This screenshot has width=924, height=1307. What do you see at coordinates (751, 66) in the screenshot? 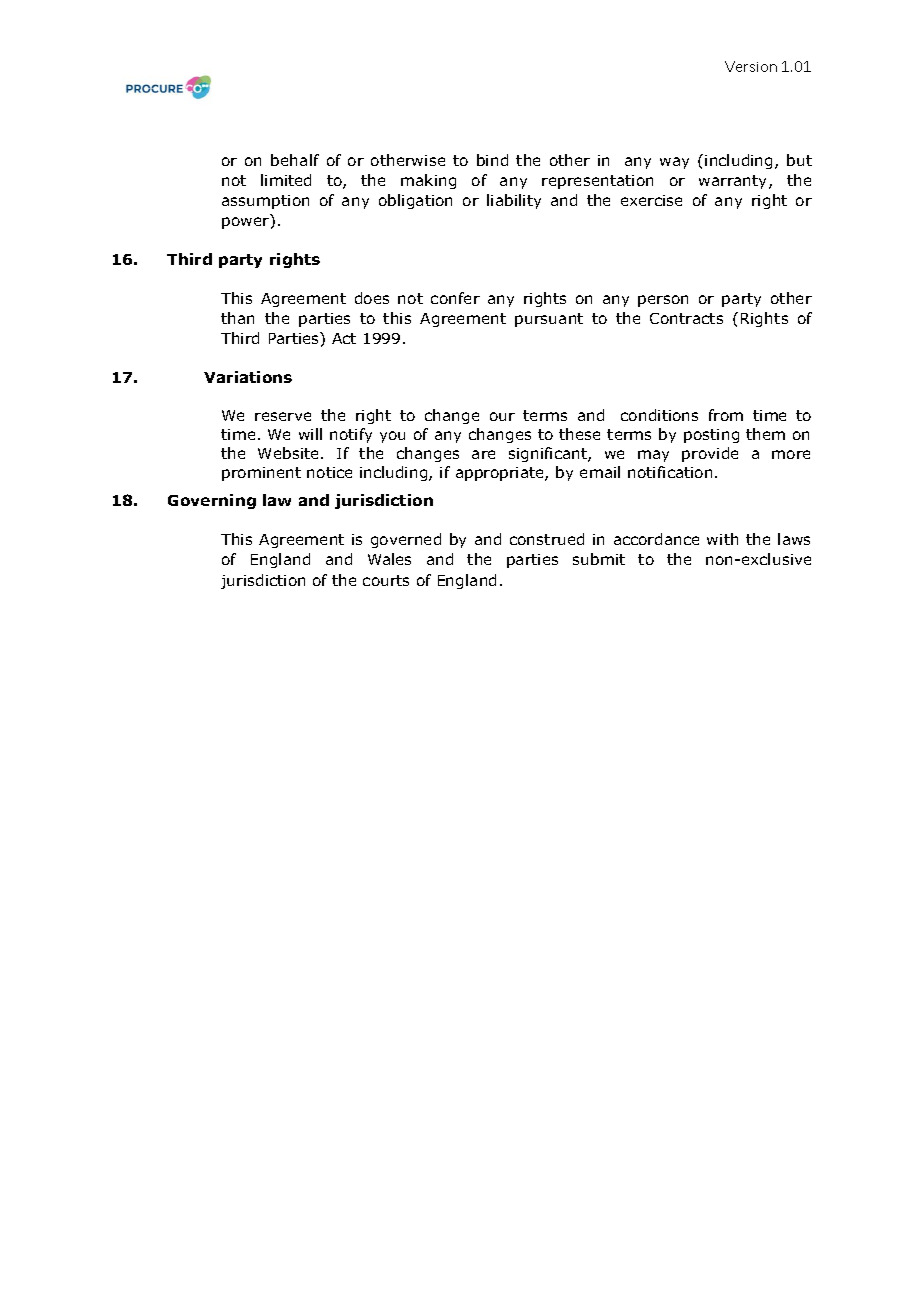
I see `Version` at bounding box center [751, 66].
